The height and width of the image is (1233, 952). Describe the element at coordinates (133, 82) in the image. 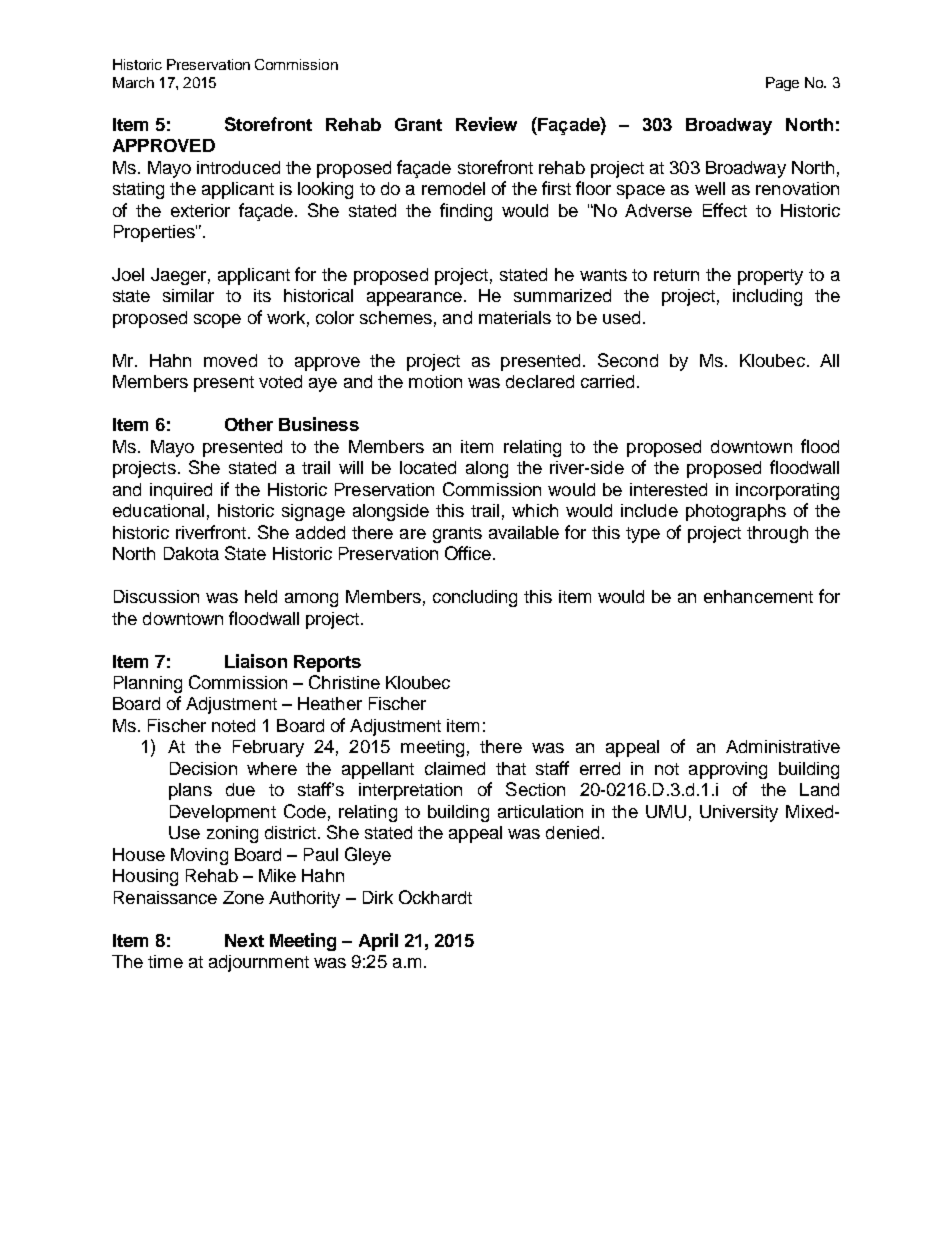

I see `March` at that location.
